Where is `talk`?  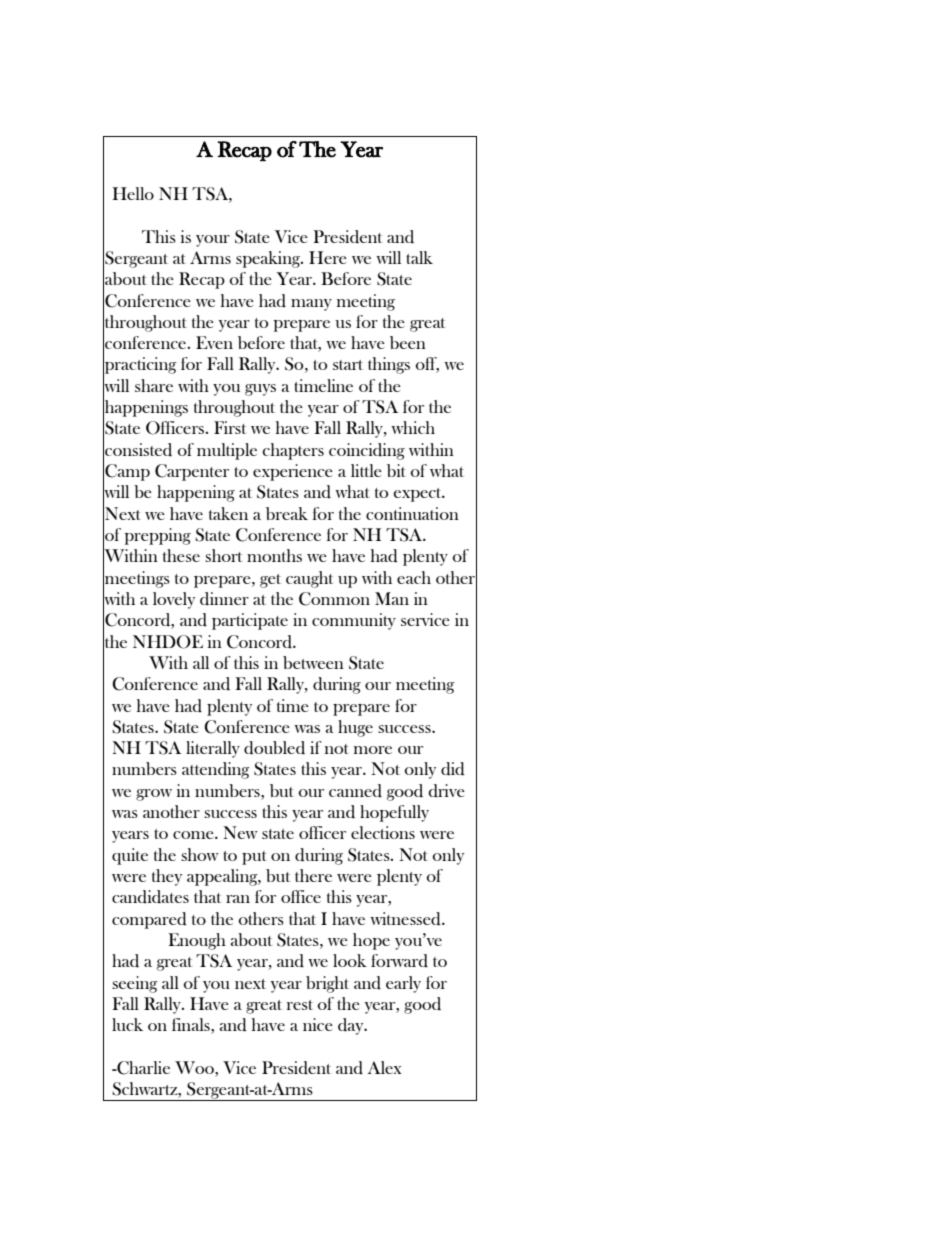
talk is located at coordinates (419, 257).
